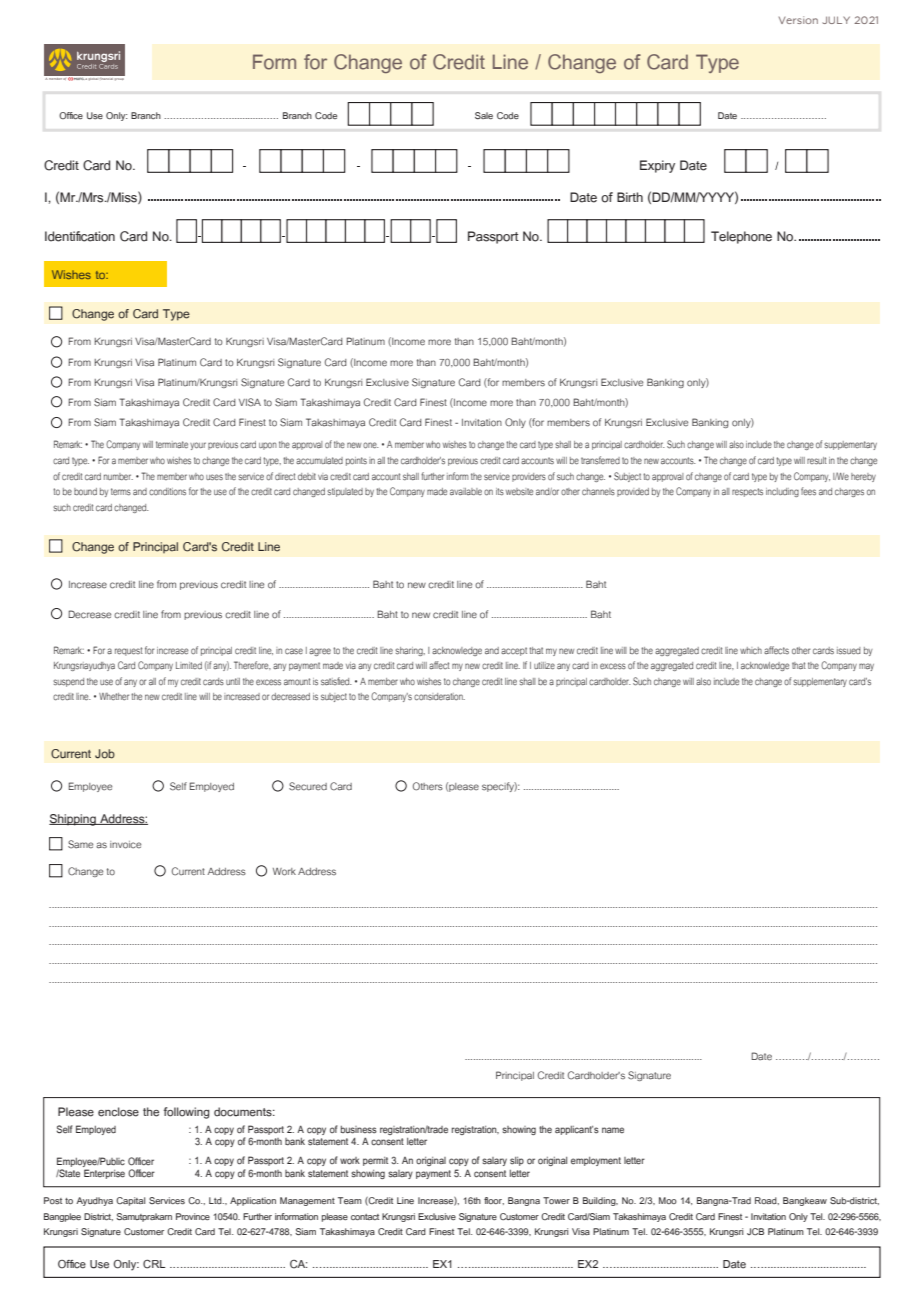 This document has height=1308, width=924. I want to click on Version, so click(798, 20).
